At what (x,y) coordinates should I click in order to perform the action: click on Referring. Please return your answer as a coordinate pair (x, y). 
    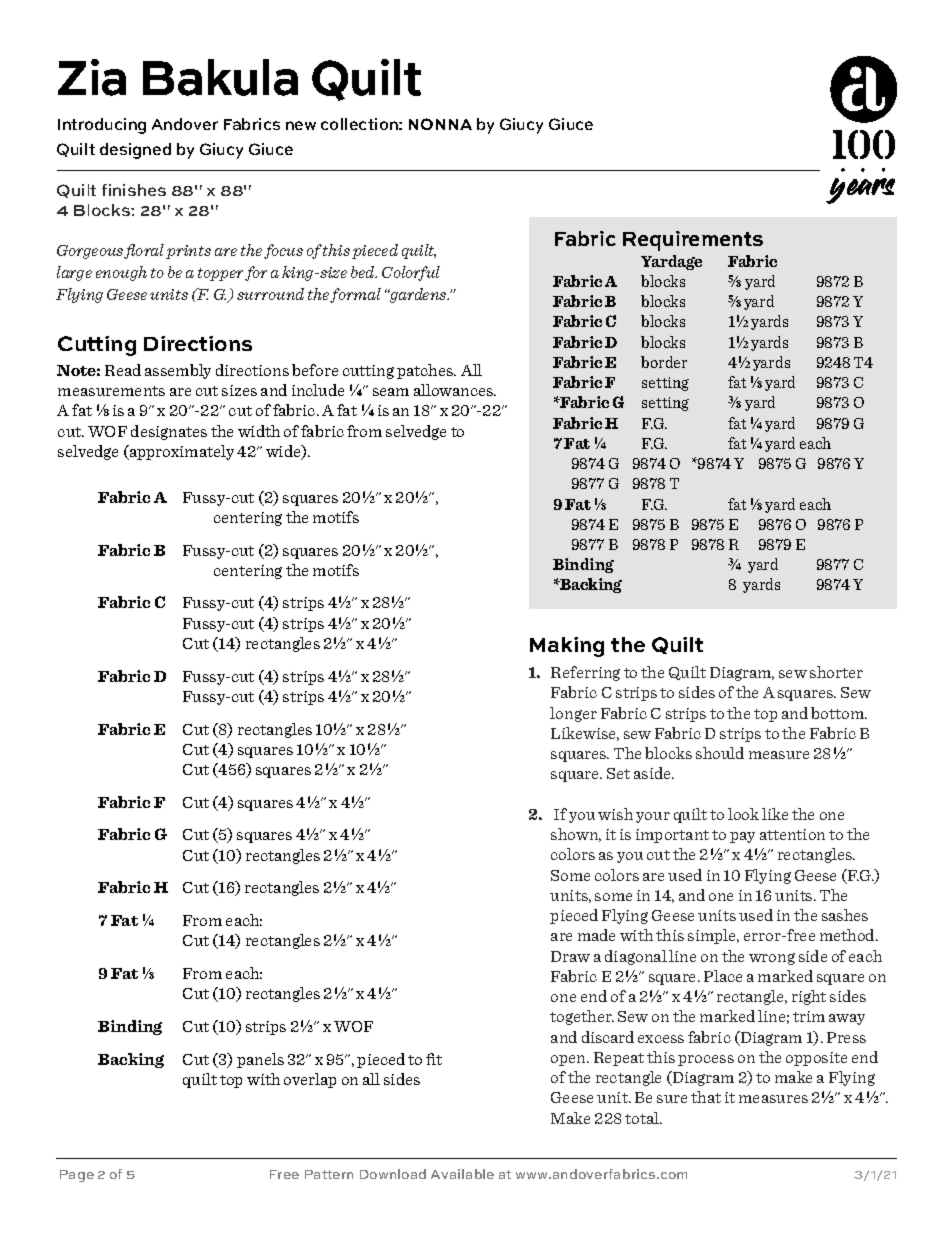
    Looking at the image, I should click on (585, 673).
